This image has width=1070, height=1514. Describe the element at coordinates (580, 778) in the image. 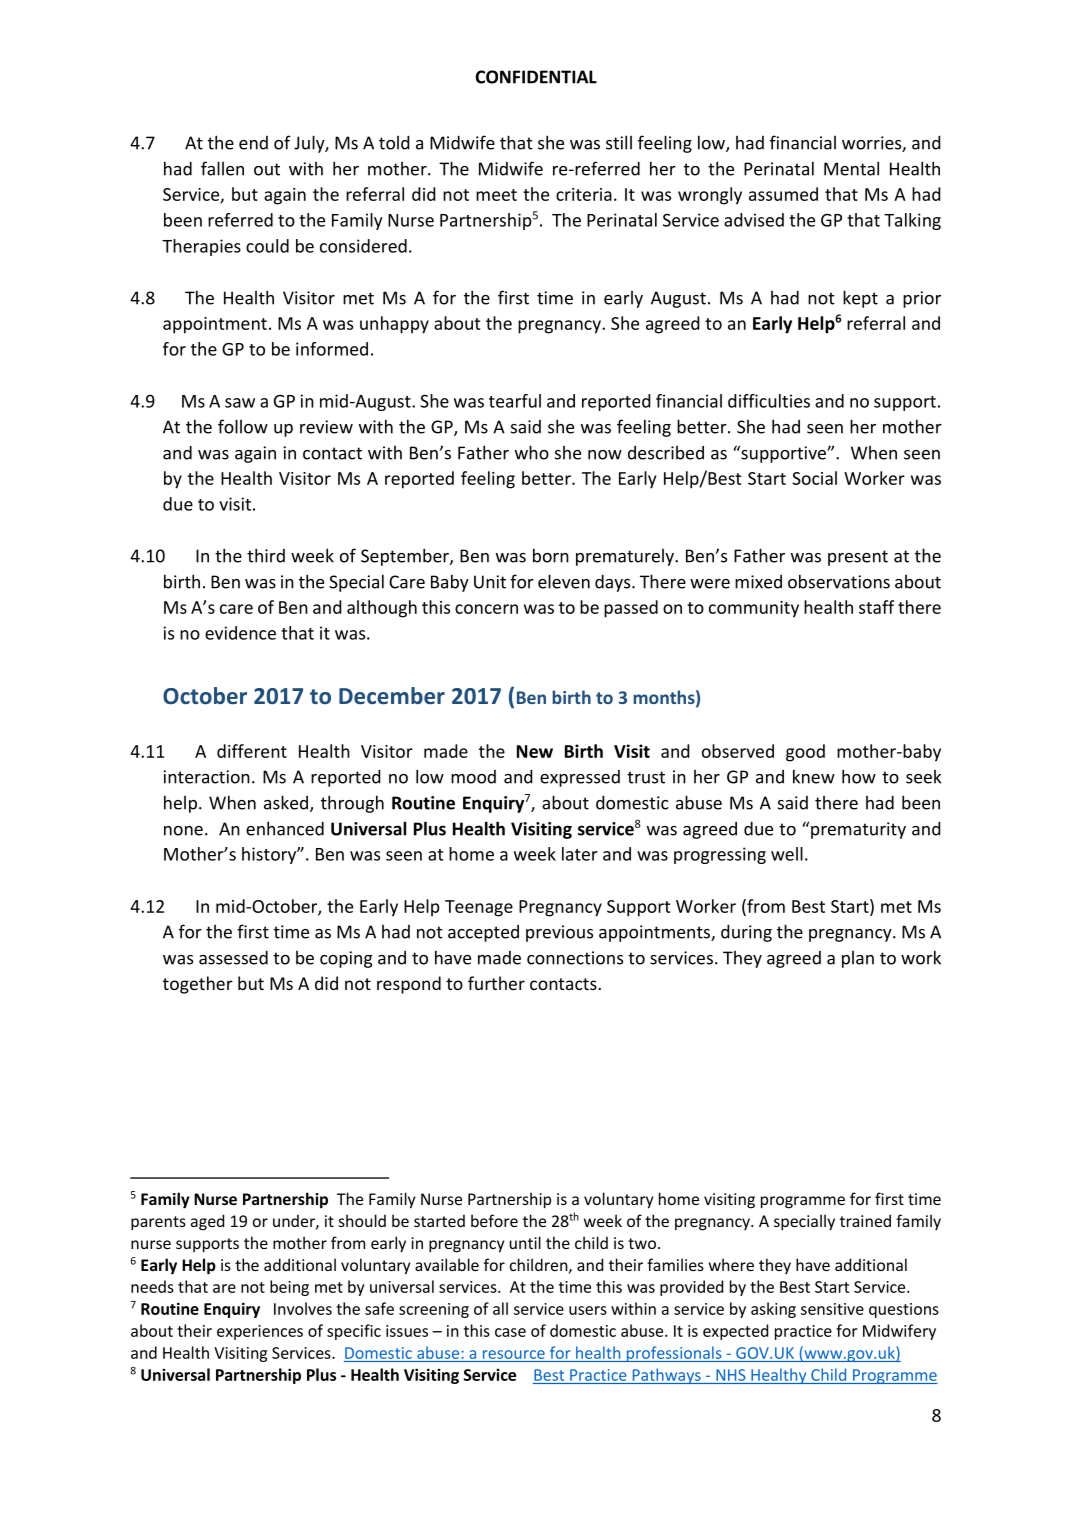

I see `expressed` at that location.
